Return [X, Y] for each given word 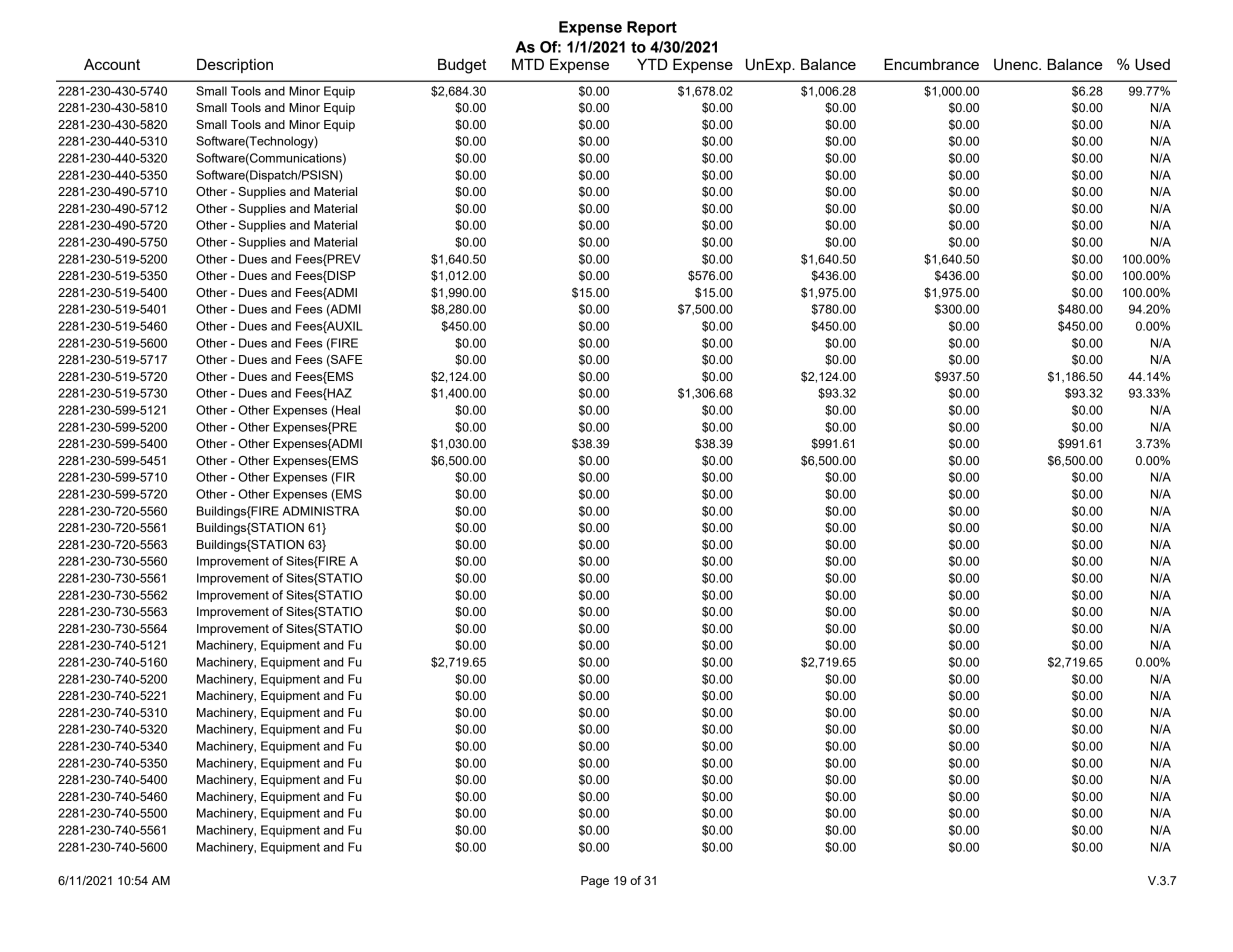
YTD [652, 64]
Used [1152, 64]
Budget [462, 66]
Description [235, 65]
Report [652, 28]
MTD [528, 64]
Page [595, 882]
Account [112, 64]
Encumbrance [931, 64]
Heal [347, 411]
